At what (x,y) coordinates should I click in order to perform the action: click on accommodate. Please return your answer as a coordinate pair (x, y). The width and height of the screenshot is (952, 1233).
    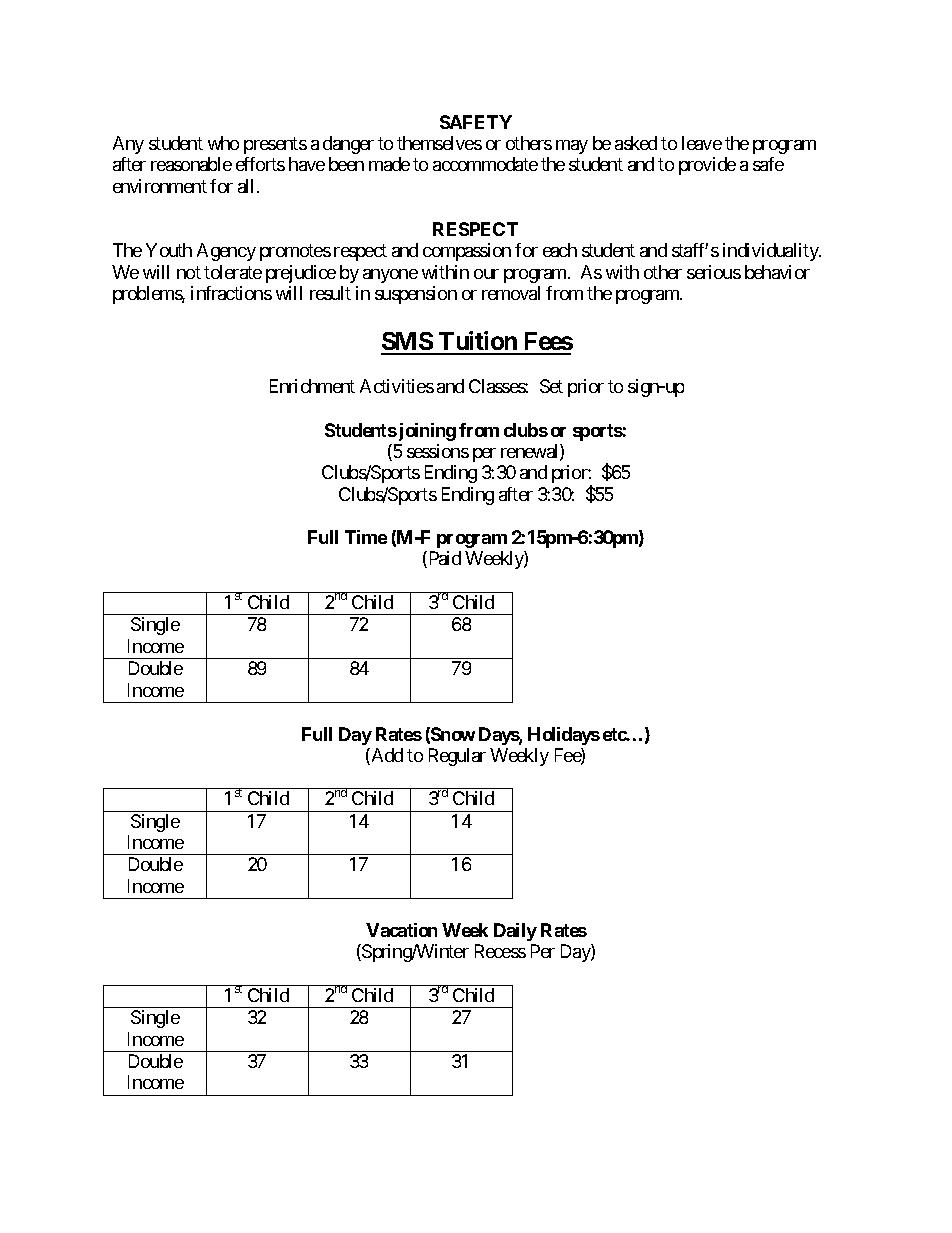
    Looking at the image, I should click on (485, 164).
